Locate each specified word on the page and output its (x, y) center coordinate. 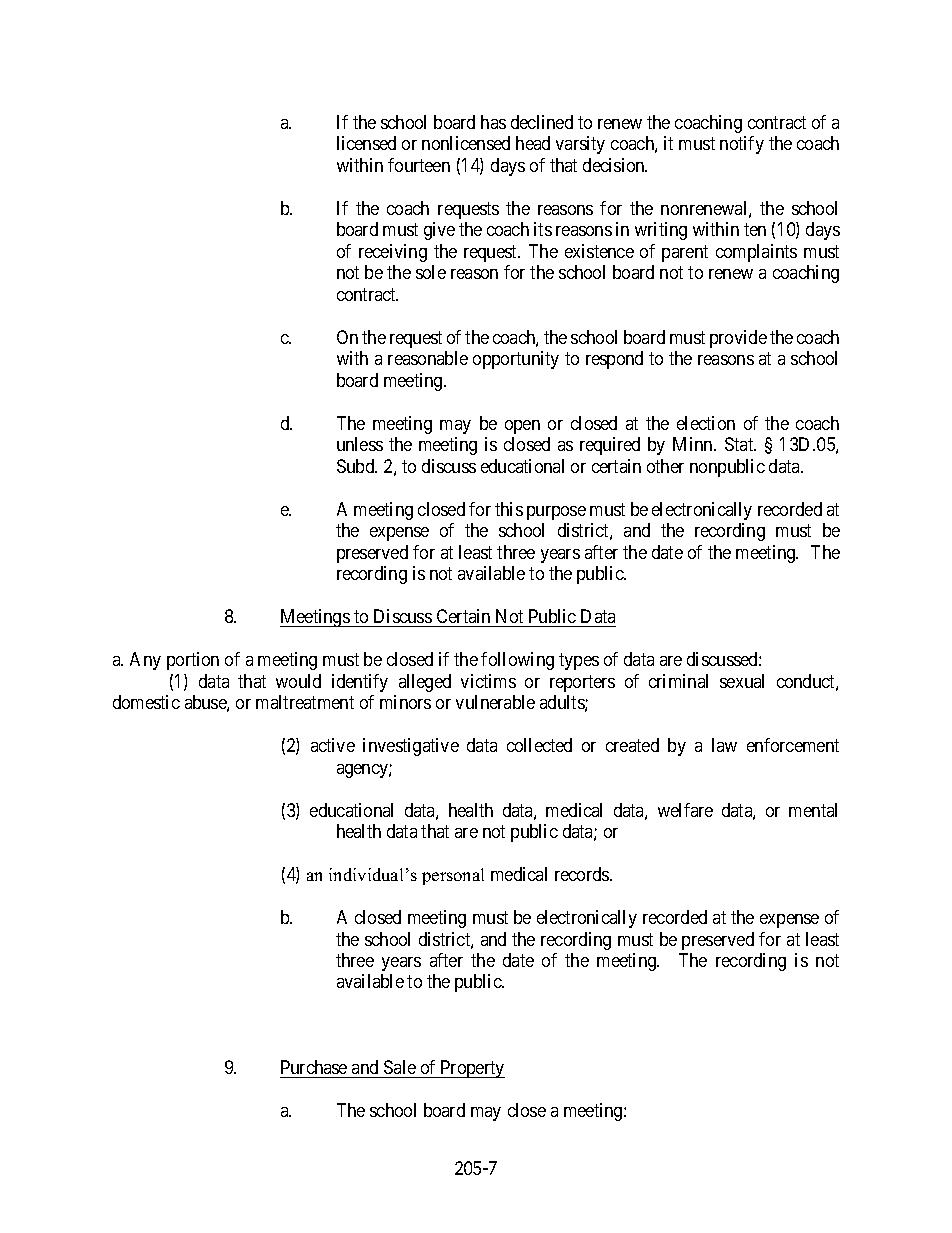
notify (742, 145)
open (522, 427)
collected (539, 745)
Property (471, 1069)
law (724, 745)
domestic (146, 702)
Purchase (314, 1069)
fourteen (419, 165)
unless (360, 444)
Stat (740, 444)
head (533, 143)
